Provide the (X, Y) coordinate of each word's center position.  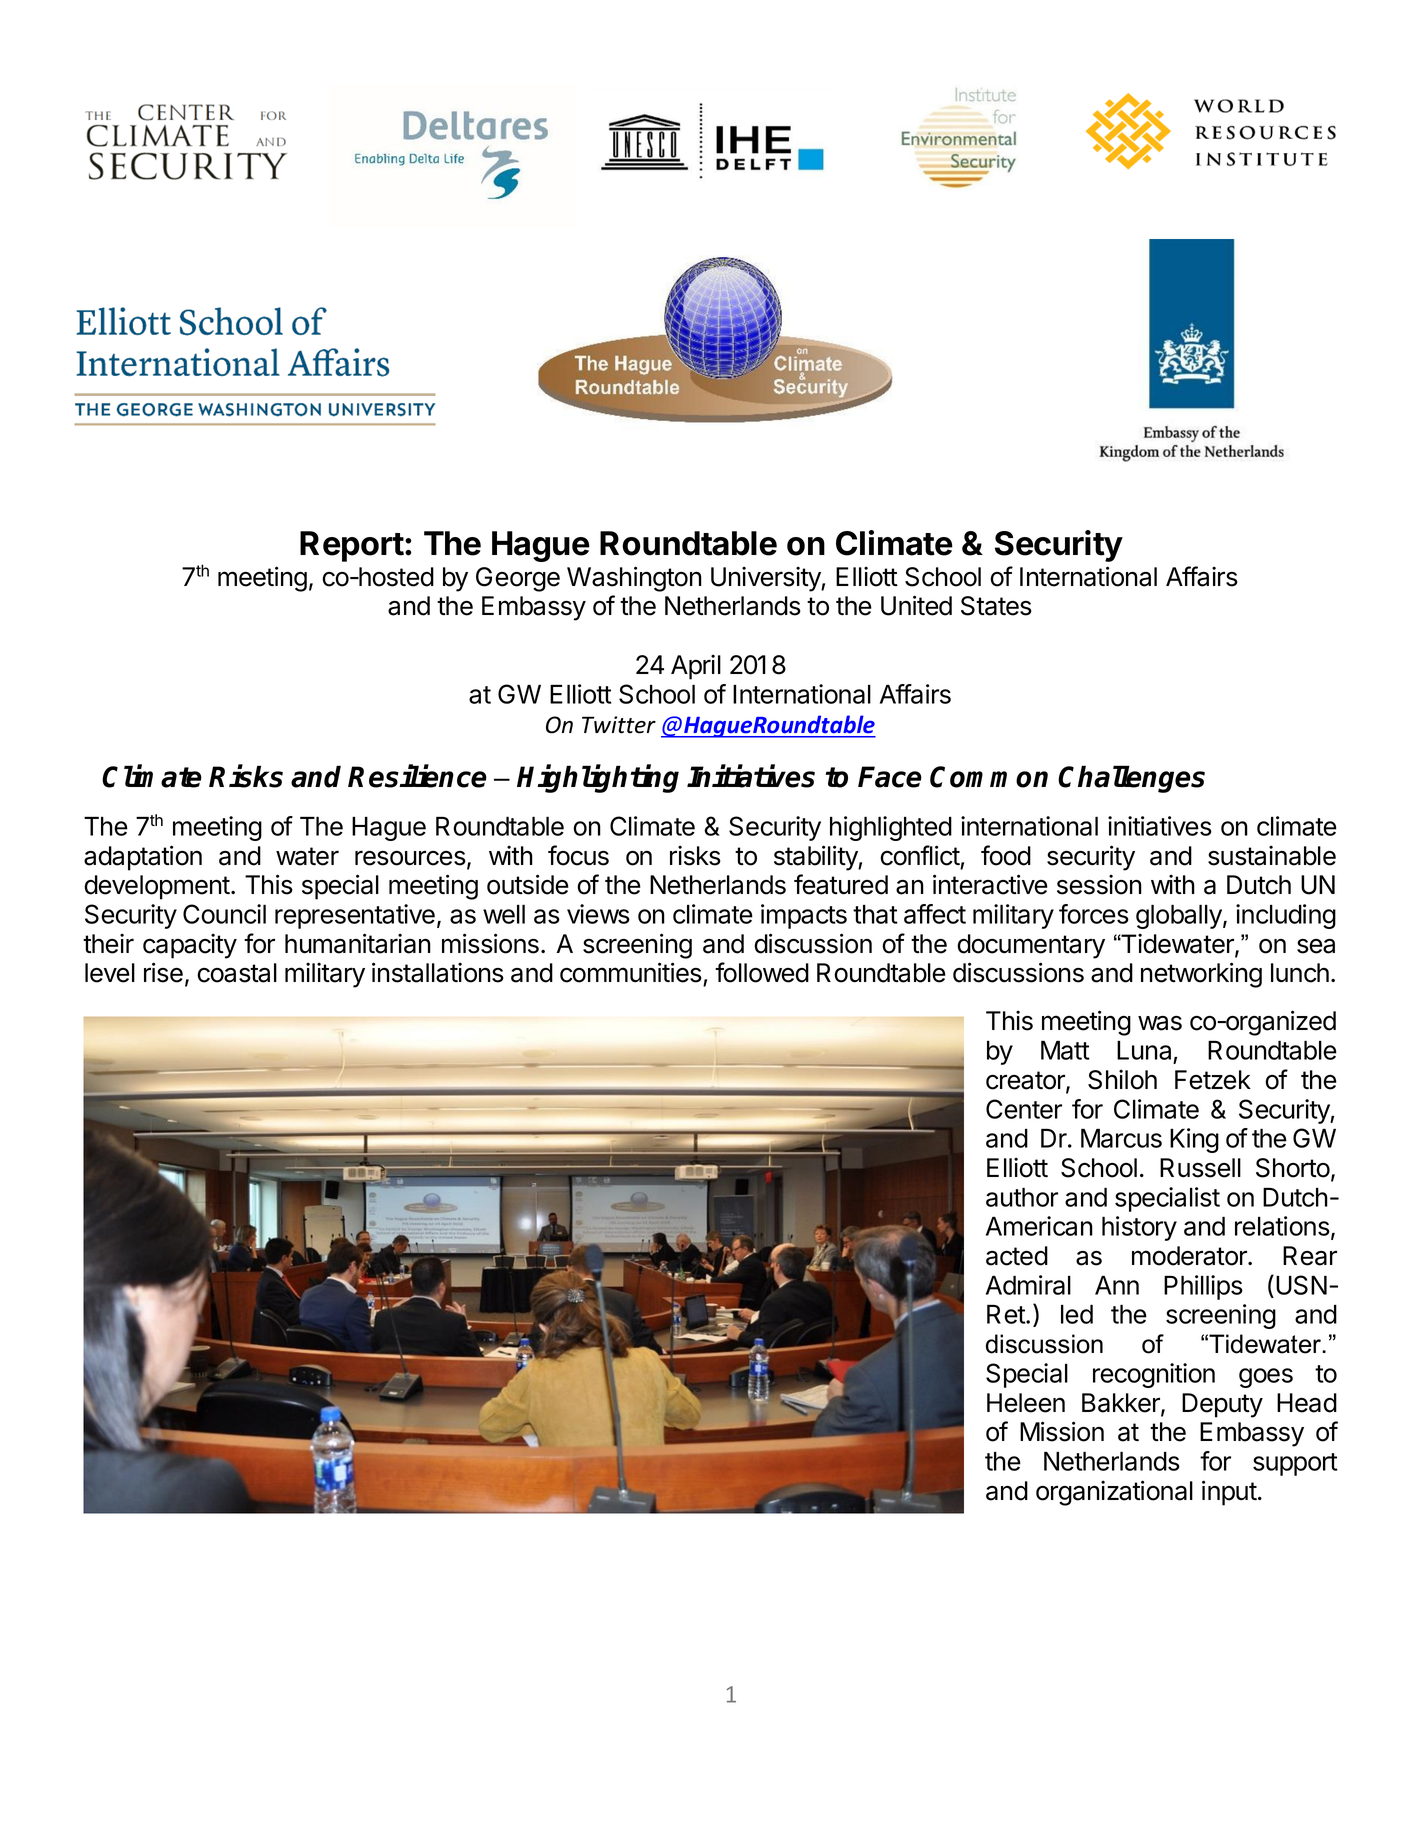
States (996, 606)
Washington (634, 579)
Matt (1065, 1050)
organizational (1114, 1493)
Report (352, 546)
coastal (237, 973)
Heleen (1026, 1403)
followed (762, 972)
